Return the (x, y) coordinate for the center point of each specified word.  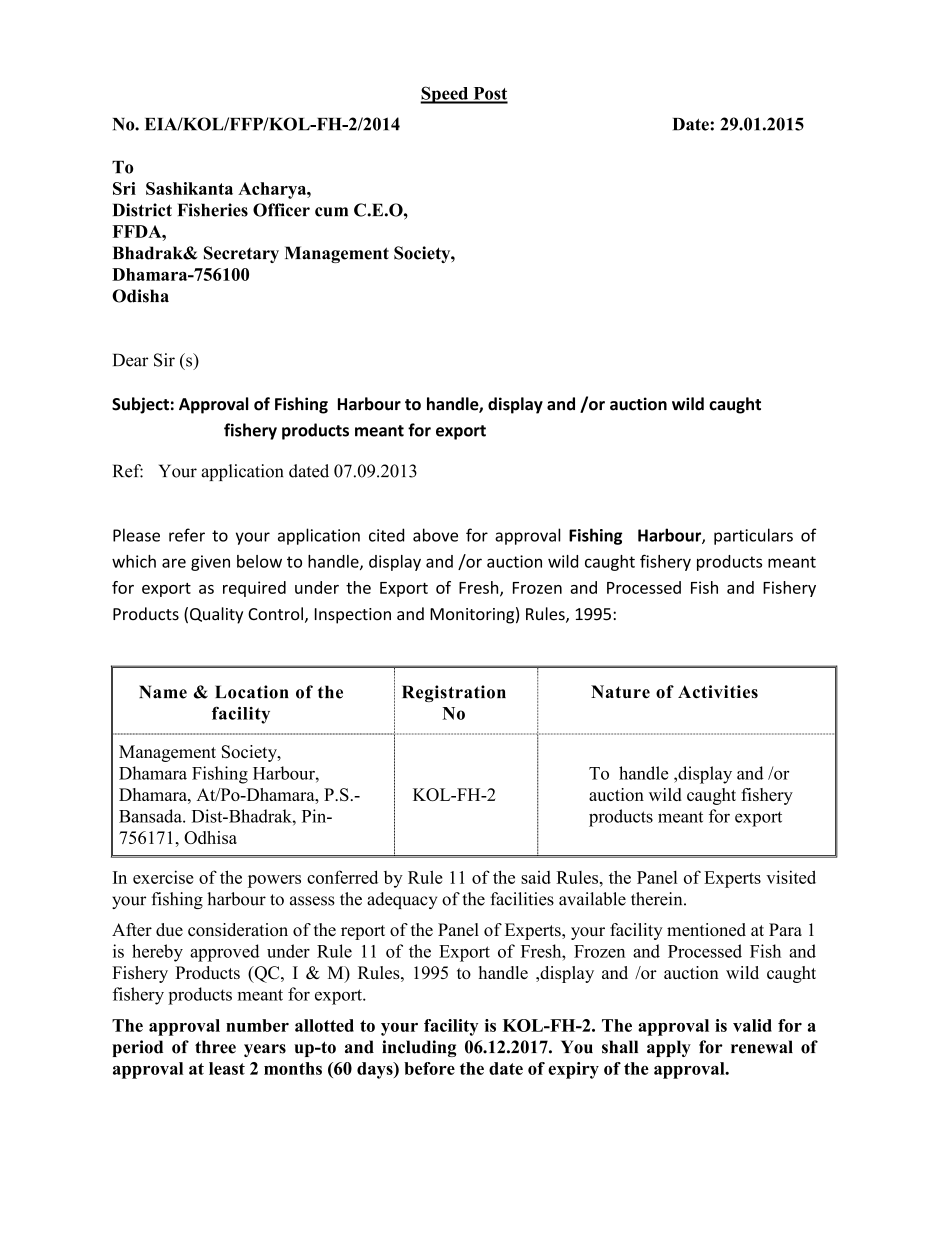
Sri (124, 188)
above (435, 535)
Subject (140, 405)
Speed (445, 95)
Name (163, 692)
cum (331, 212)
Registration (454, 693)
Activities (718, 692)
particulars (753, 536)
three (215, 1047)
